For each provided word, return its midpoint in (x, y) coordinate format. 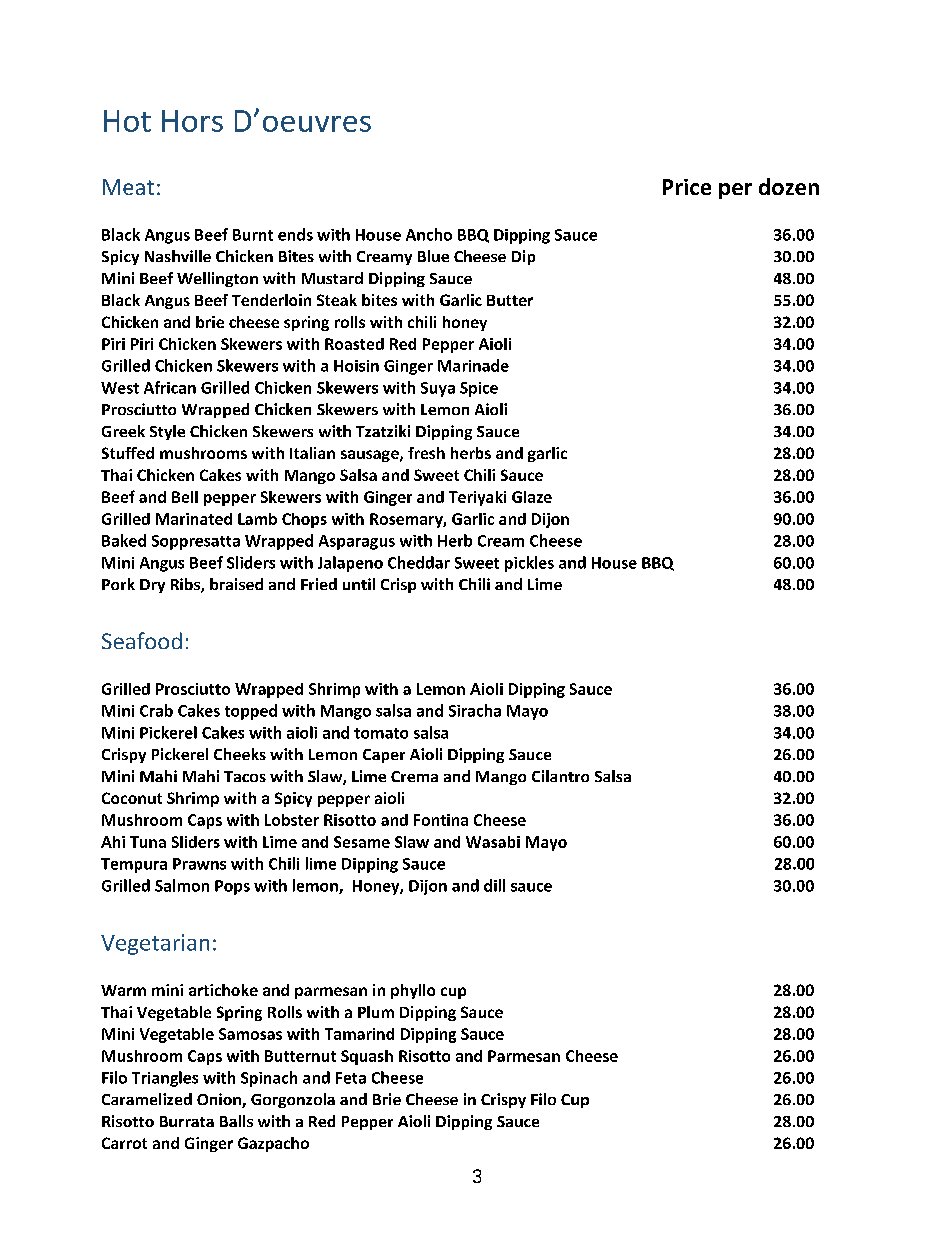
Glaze (532, 497)
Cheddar (419, 562)
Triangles (165, 1079)
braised (236, 584)
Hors (192, 121)
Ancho (429, 234)
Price (687, 187)
